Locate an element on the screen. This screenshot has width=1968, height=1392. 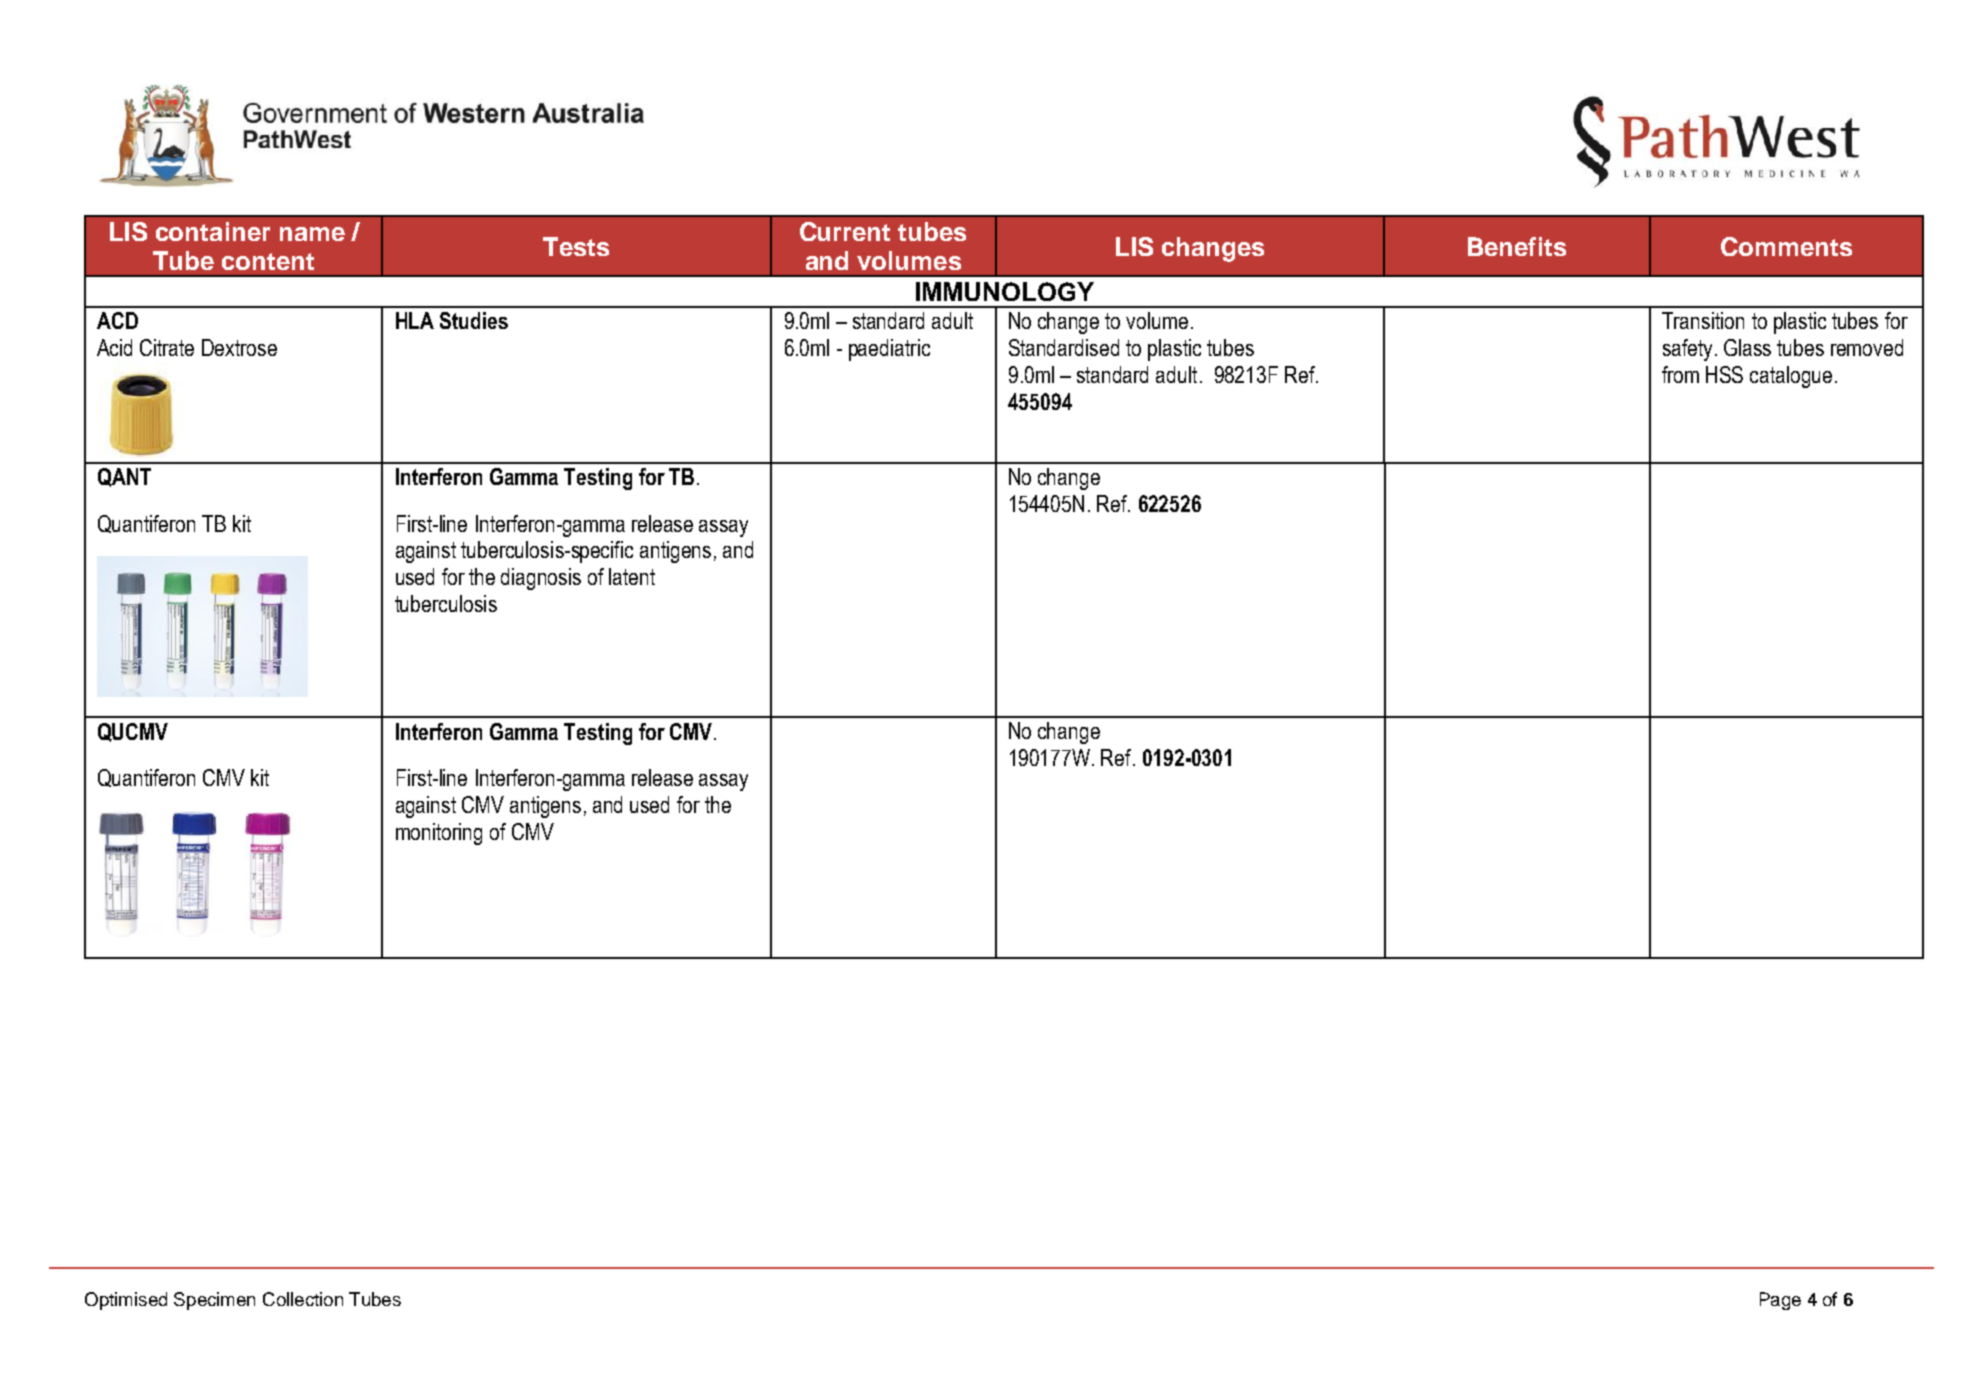
latent is located at coordinates (632, 576).
